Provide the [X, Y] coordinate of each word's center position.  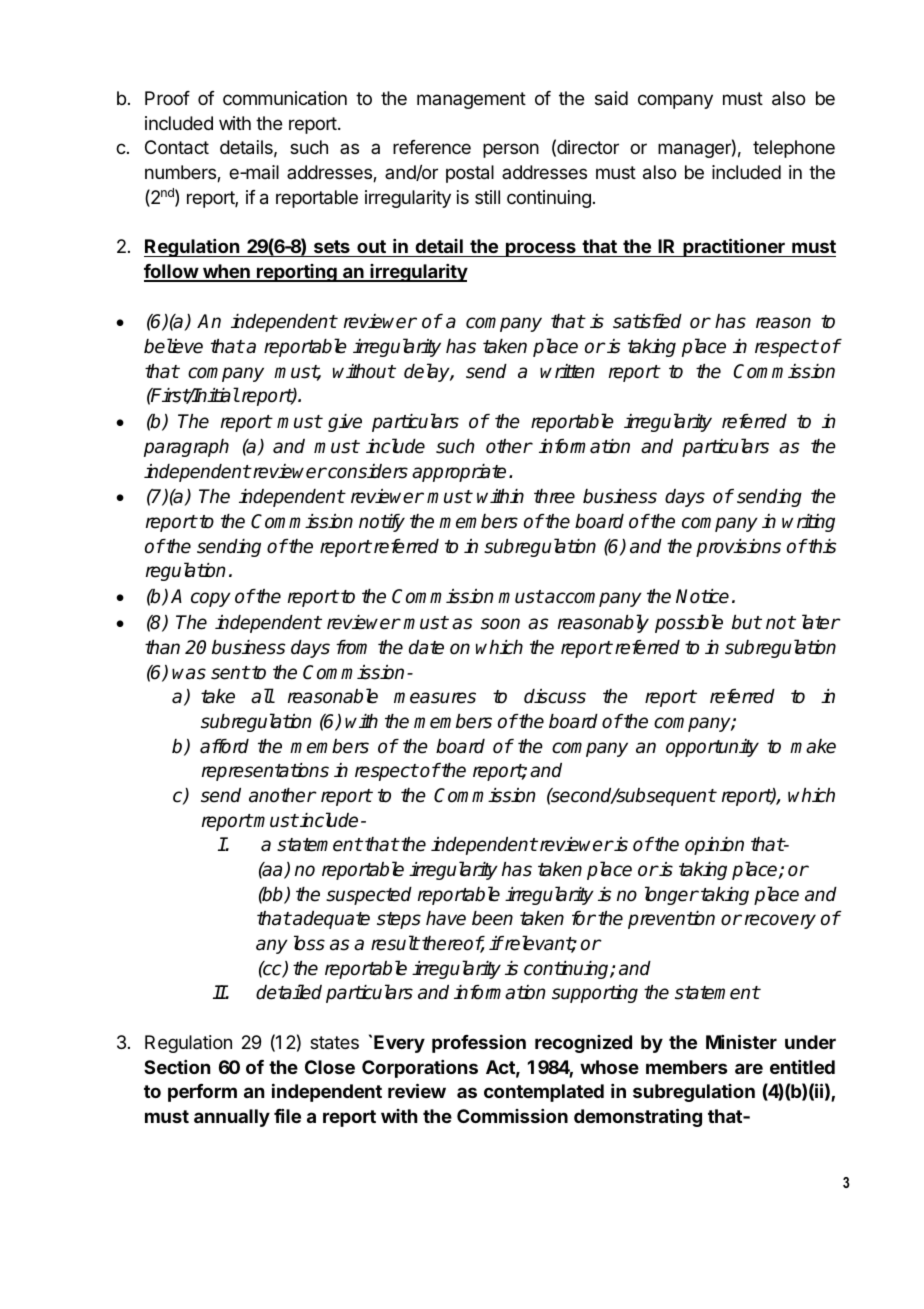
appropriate [459, 473]
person [511, 150]
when [226, 272]
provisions [738, 548]
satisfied [647, 321]
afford [224, 746]
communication [285, 98]
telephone [794, 149]
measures [435, 698]
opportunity [712, 748]
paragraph [186, 448]
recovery [780, 921]
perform [202, 1093]
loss [309, 943]
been [492, 918]
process [541, 249]
